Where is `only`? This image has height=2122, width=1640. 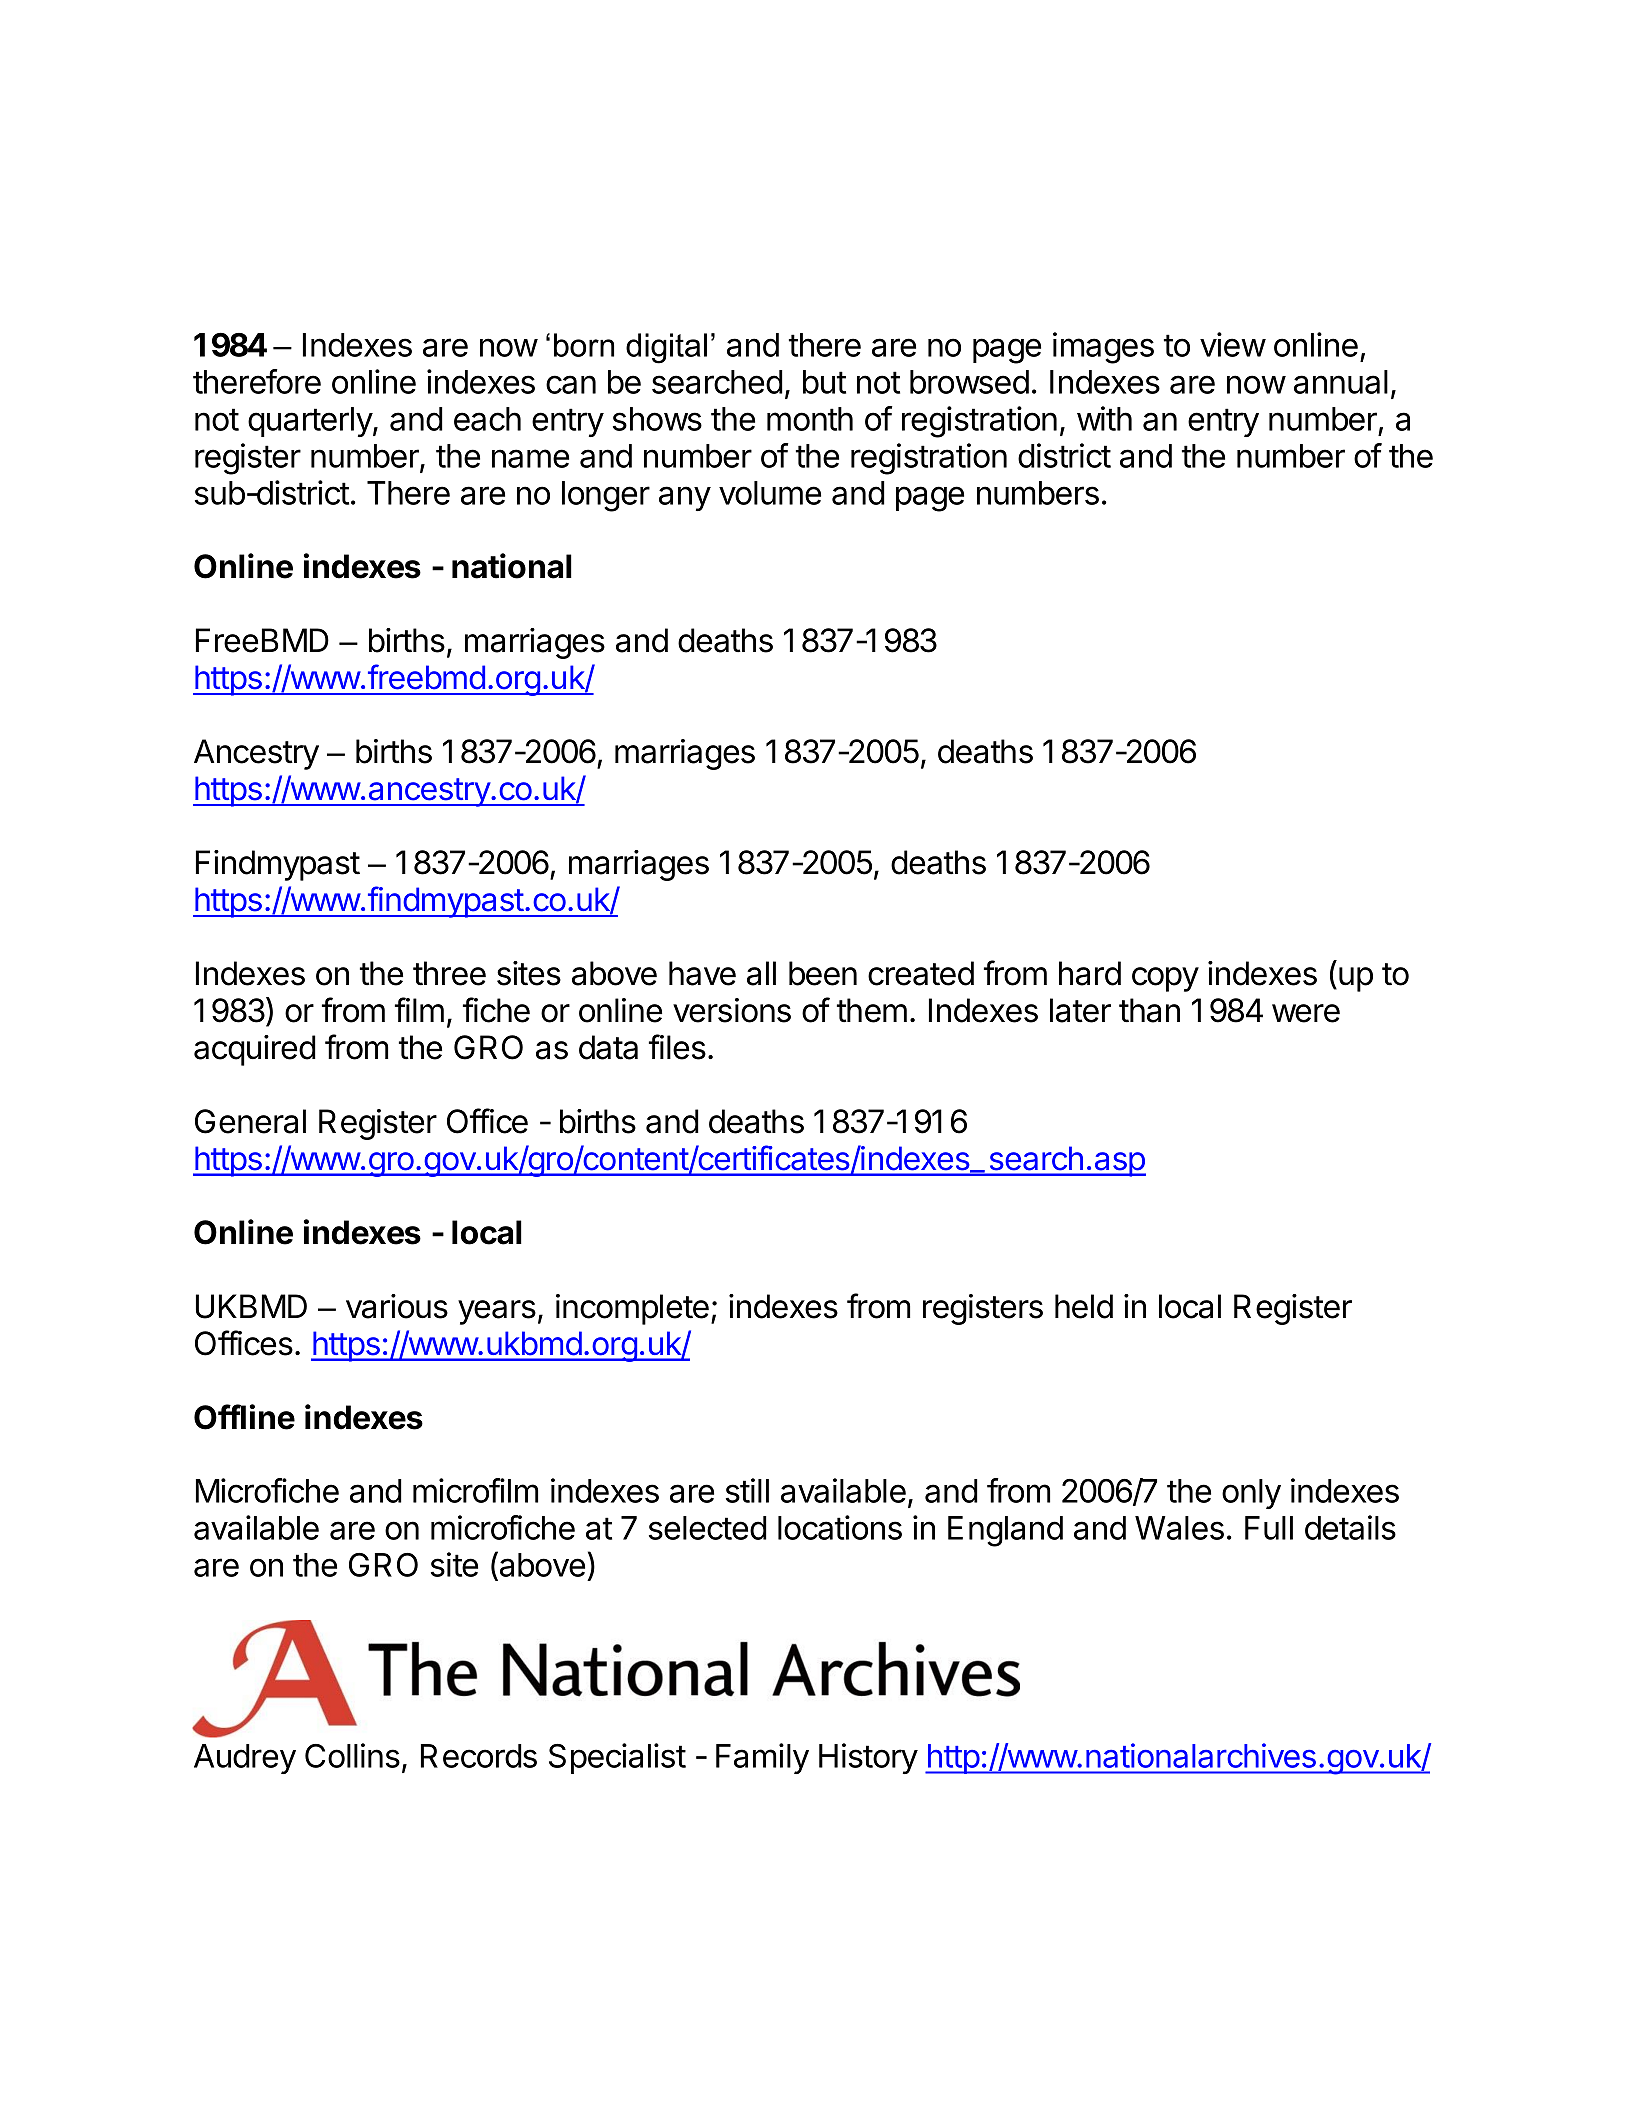
only is located at coordinates (1251, 1494).
